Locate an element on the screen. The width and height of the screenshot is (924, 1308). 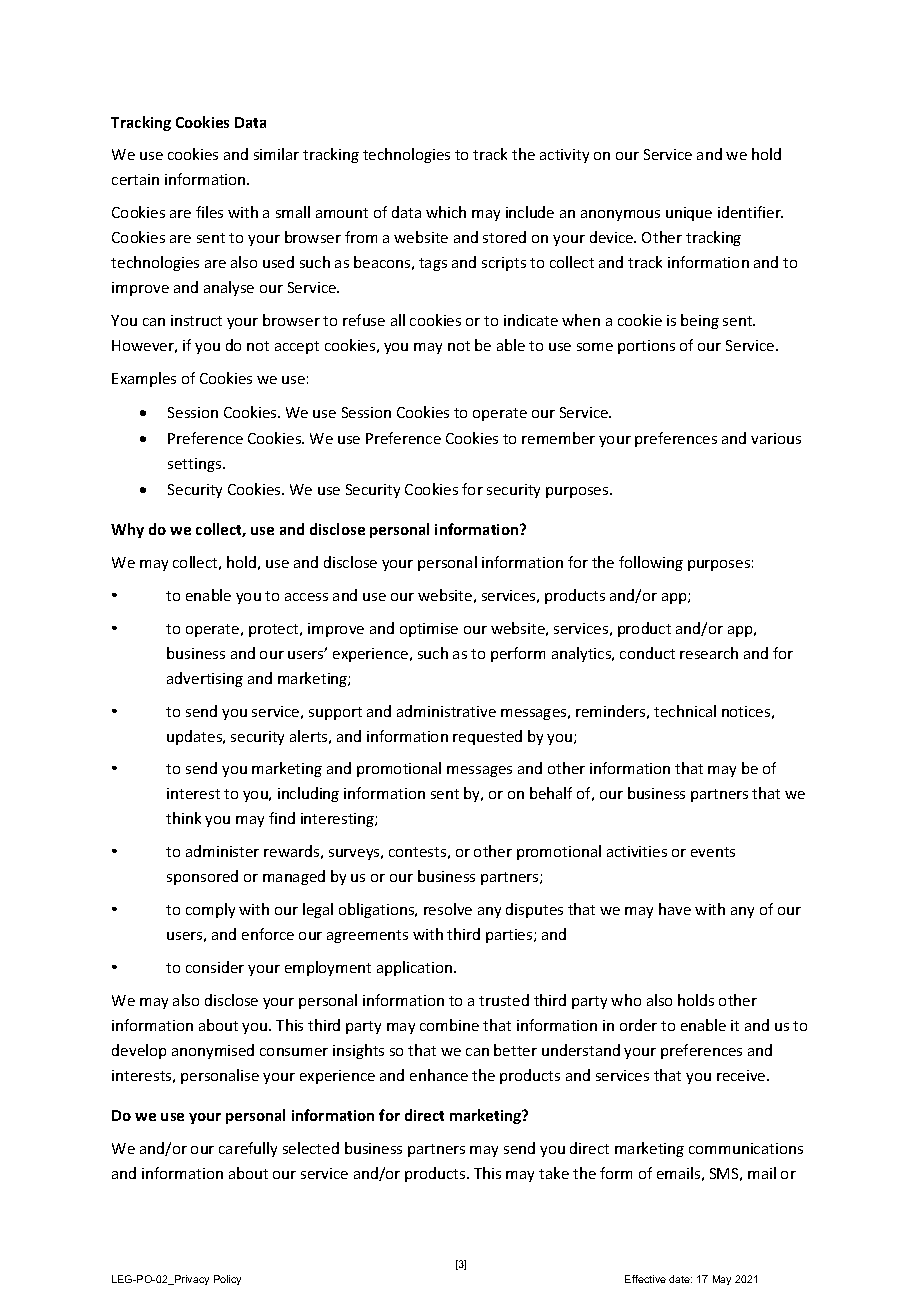
resolve is located at coordinates (448, 909).
